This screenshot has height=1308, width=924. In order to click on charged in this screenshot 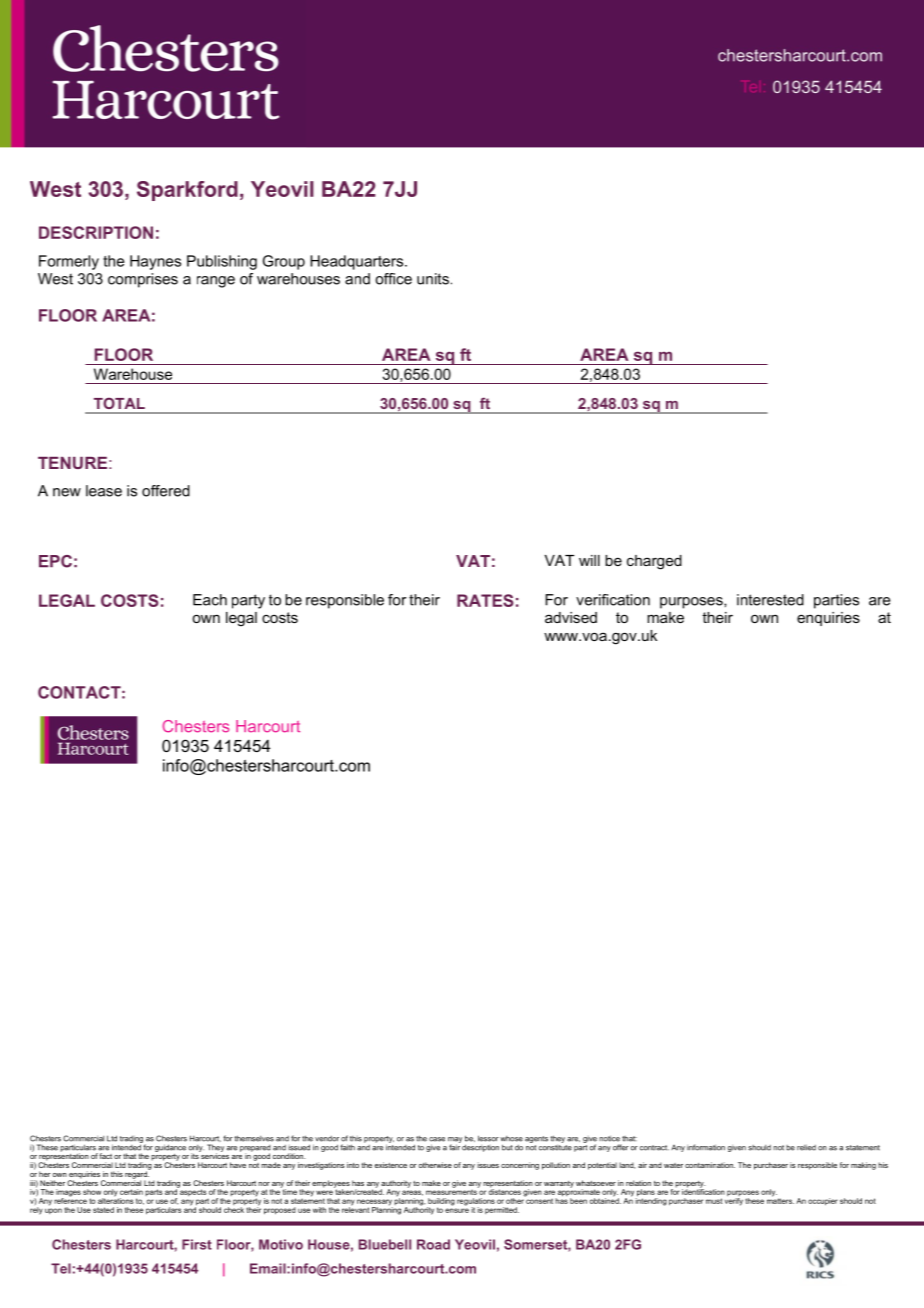, I will do `click(654, 562)`.
